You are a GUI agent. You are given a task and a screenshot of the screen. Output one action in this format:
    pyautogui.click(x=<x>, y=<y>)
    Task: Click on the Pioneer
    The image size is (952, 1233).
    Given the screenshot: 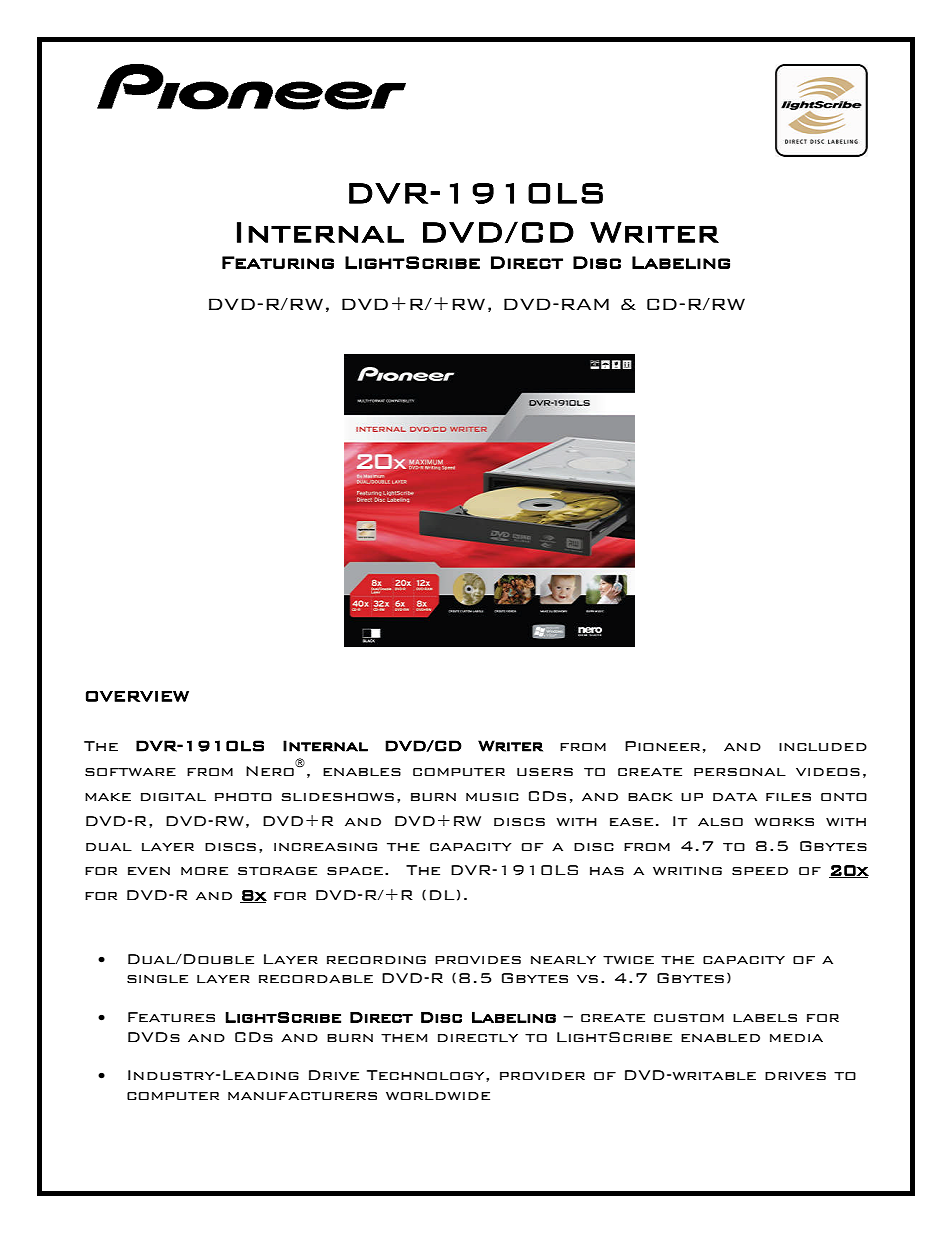 What is the action you would take?
    pyautogui.click(x=662, y=746)
